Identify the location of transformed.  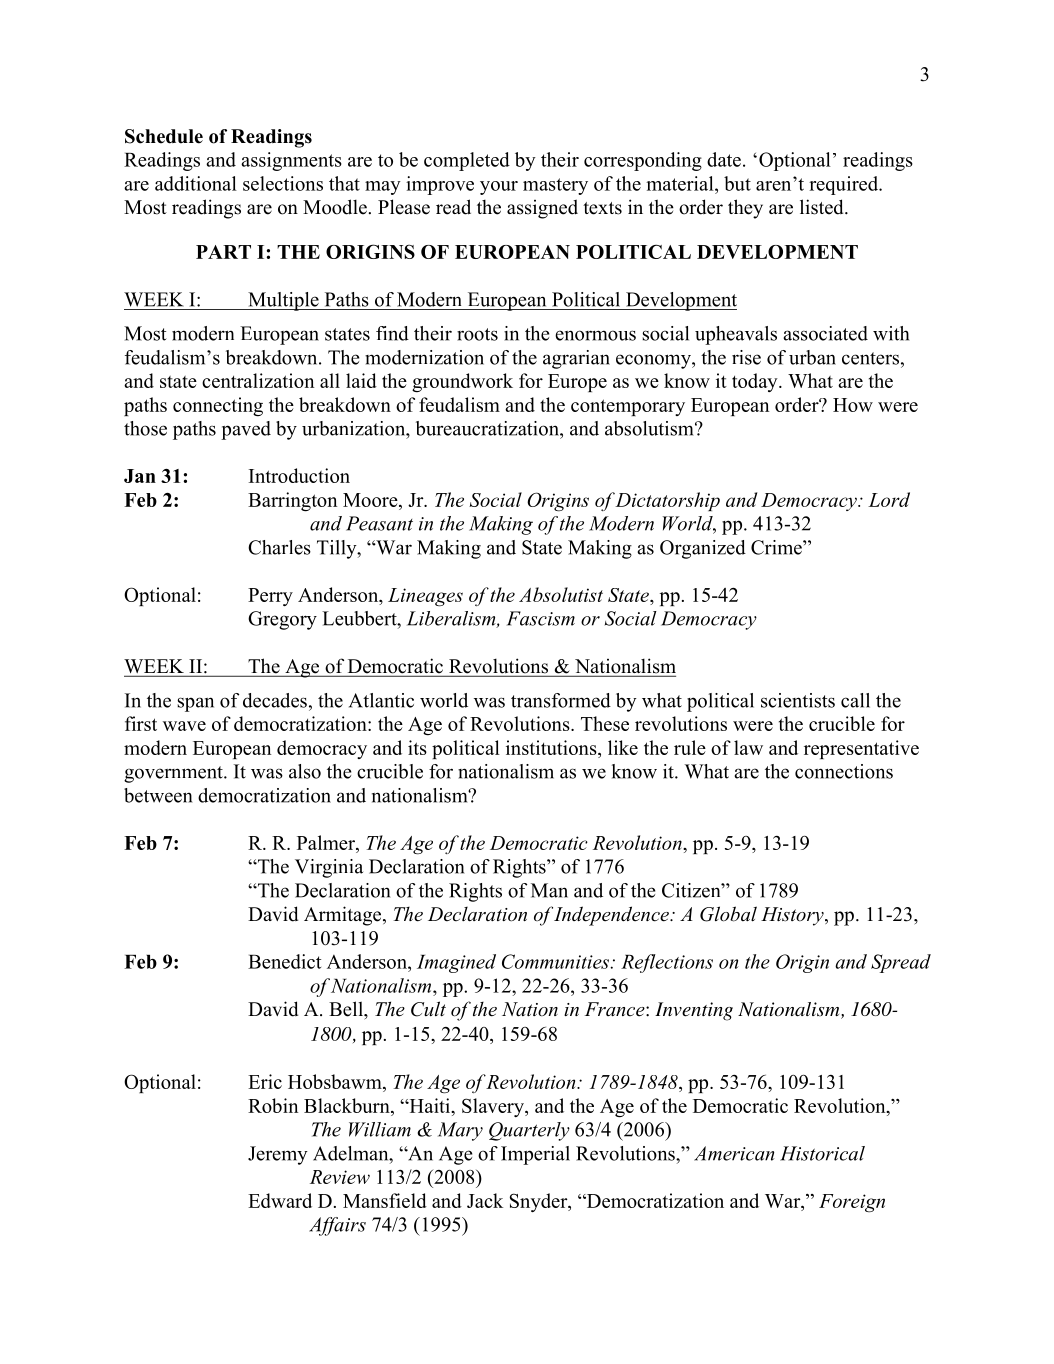
(561, 700).
